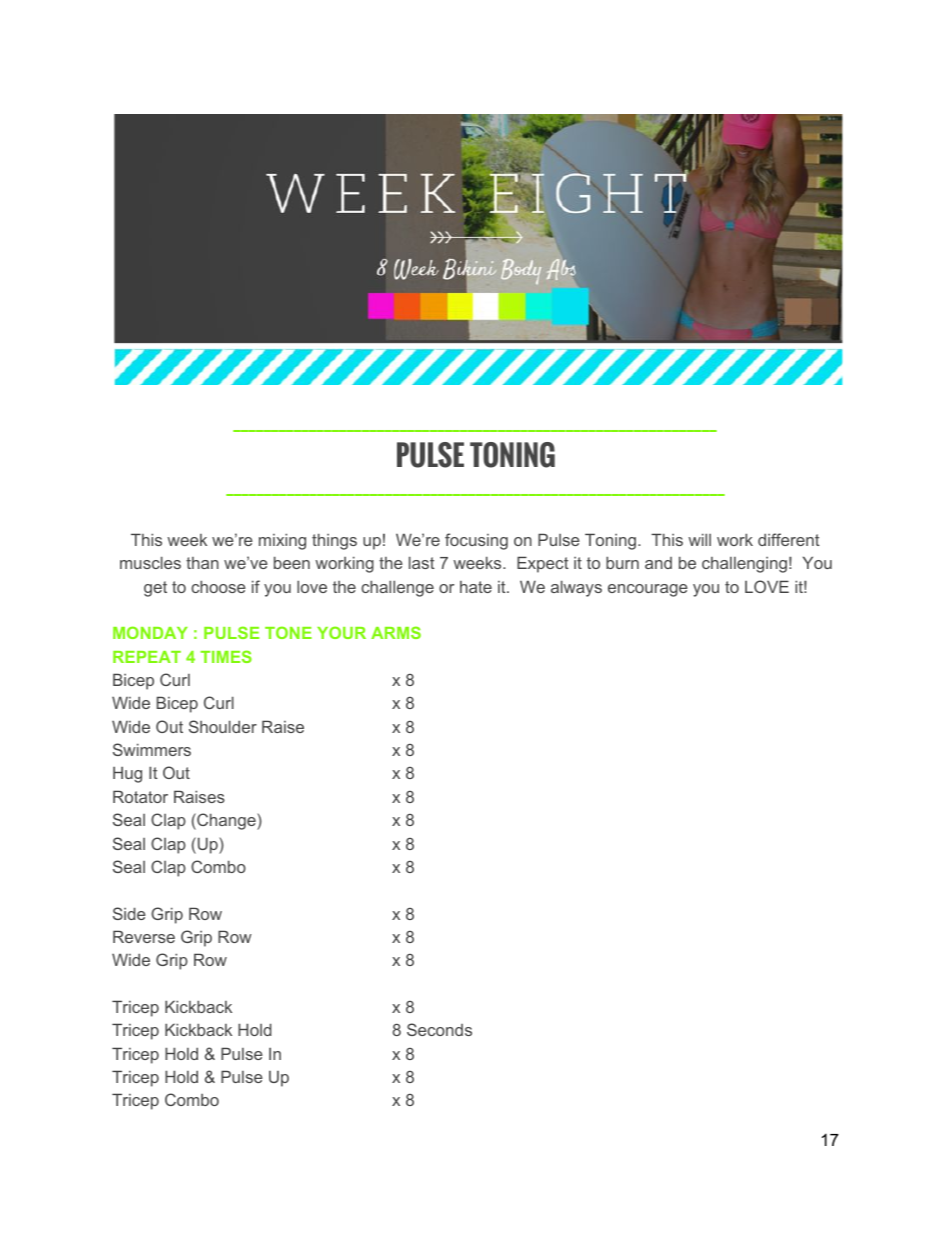  Describe the element at coordinates (129, 913) in the screenshot. I see `Side` at that location.
